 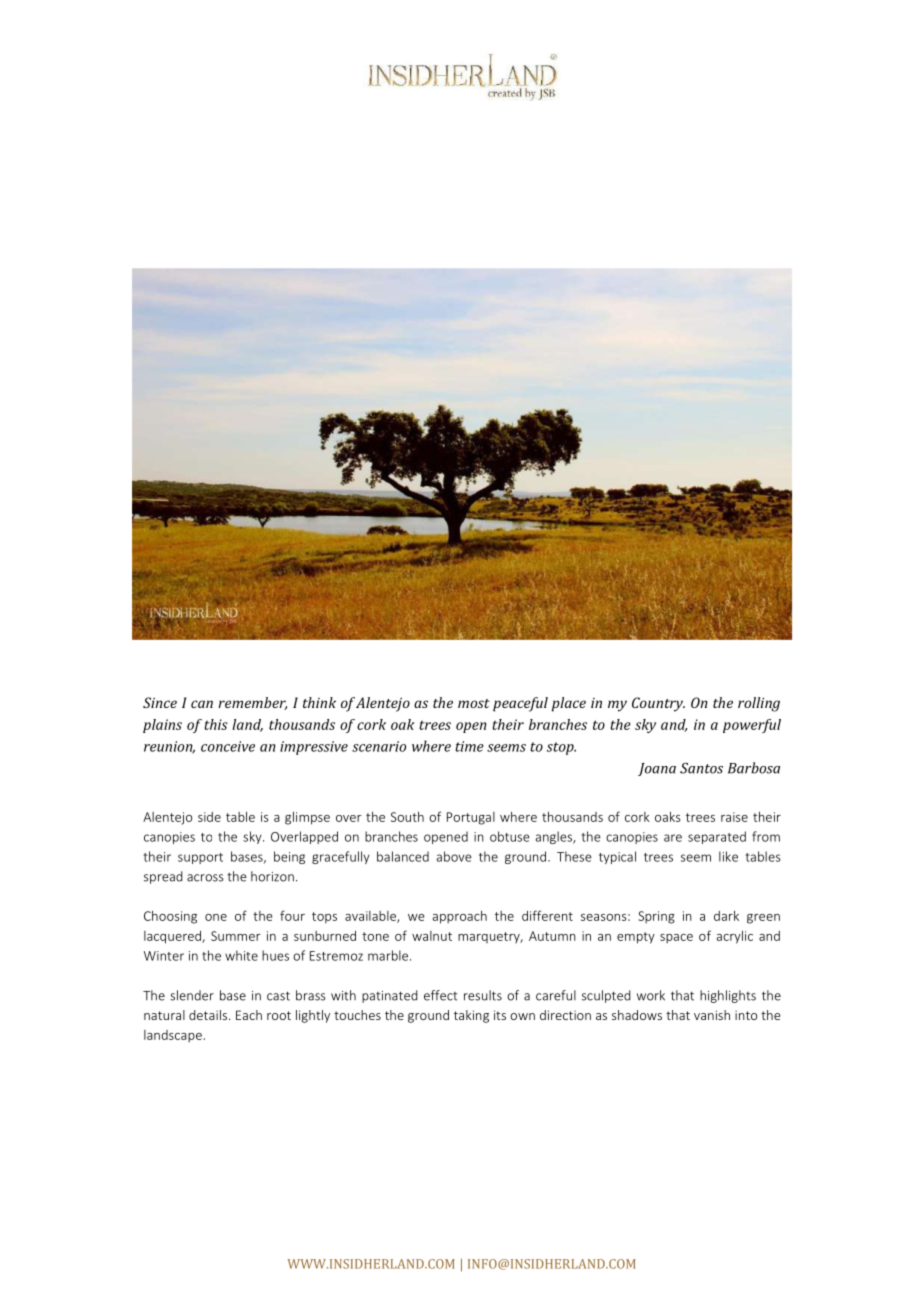 What do you see at coordinates (471, 1016) in the screenshot?
I see `taking` at bounding box center [471, 1016].
